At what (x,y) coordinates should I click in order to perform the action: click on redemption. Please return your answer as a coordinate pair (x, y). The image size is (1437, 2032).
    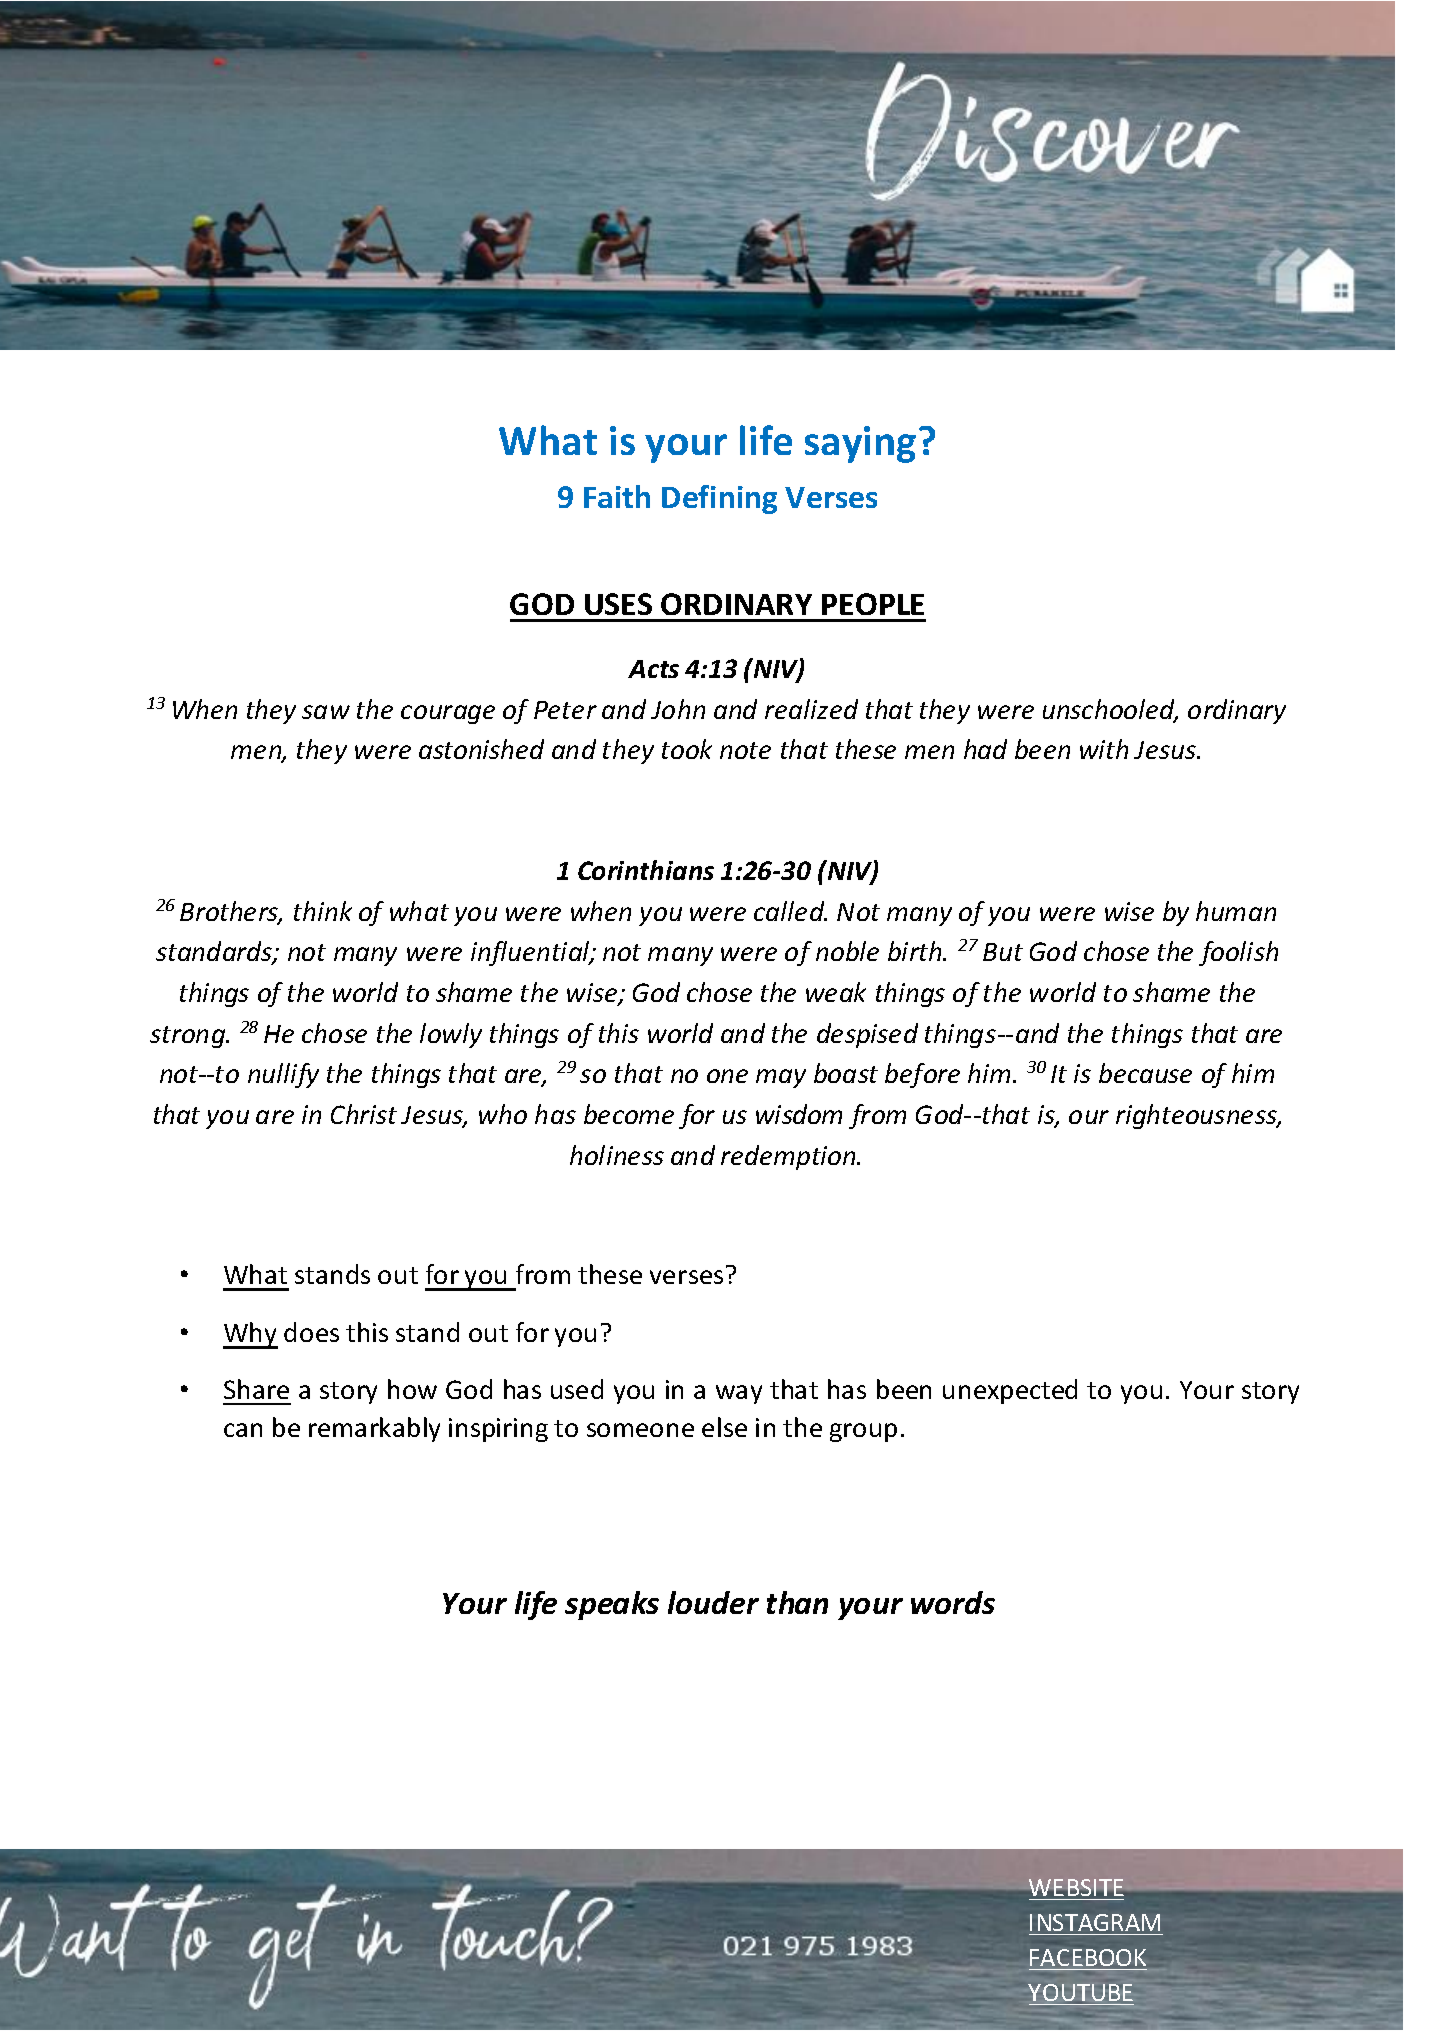
    Looking at the image, I should click on (789, 1157).
